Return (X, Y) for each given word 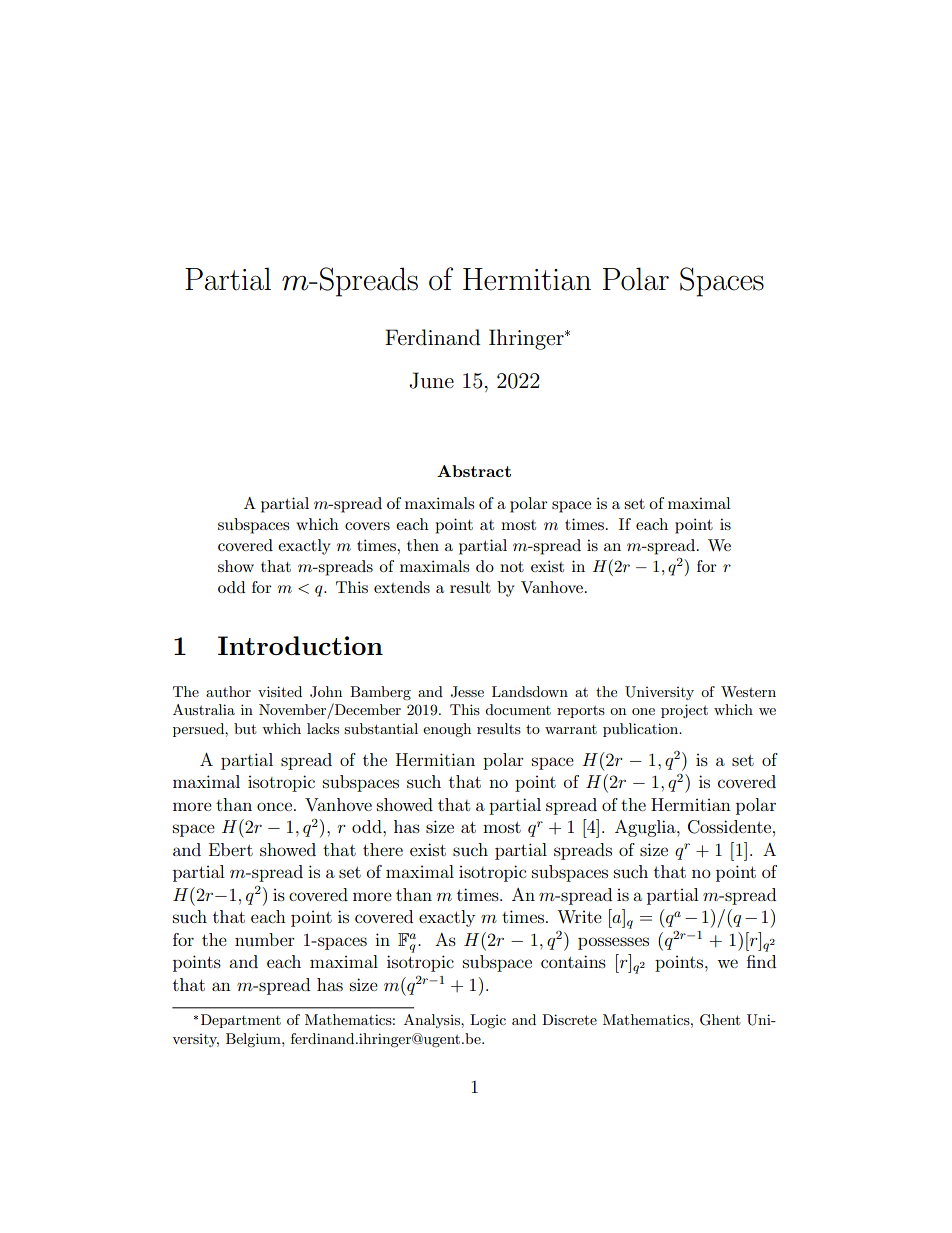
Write (579, 916)
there (383, 849)
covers (367, 526)
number (265, 939)
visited (280, 691)
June (431, 380)
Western (748, 691)
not (512, 567)
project (684, 711)
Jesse (467, 692)
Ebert (231, 849)
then (423, 545)
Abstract (474, 471)
